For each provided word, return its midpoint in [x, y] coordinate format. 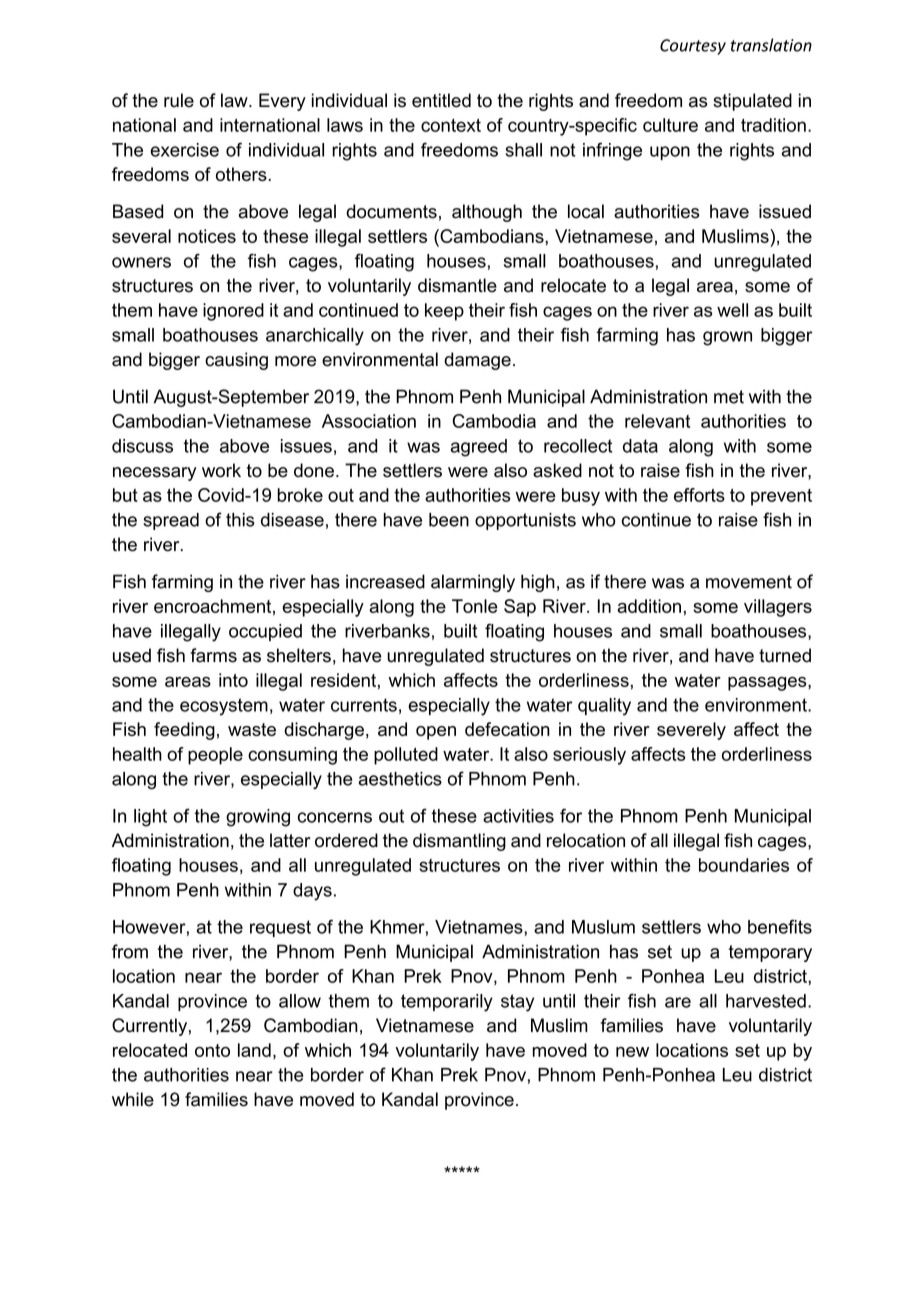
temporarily [447, 1003]
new [632, 1052]
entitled [441, 100]
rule [179, 100]
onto [212, 1050]
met [729, 397]
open [436, 733]
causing [236, 361]
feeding [184, 731]
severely [691, 731]
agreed [479, 448]
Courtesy [693, 47]
